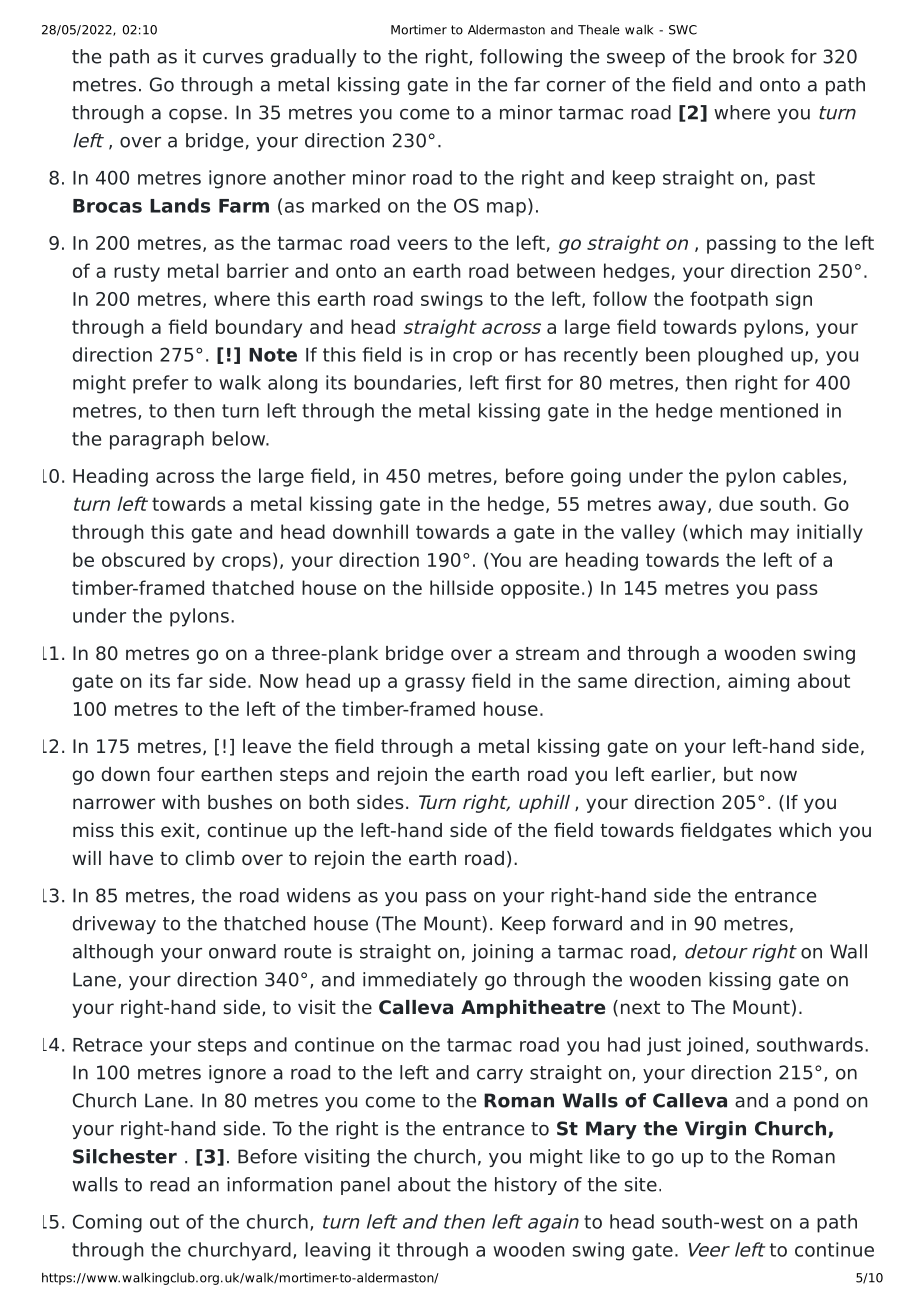 This image has width=924, height=1308. Describe the element at coordinates (233, 58) in the image. I see `curves` at that location.
